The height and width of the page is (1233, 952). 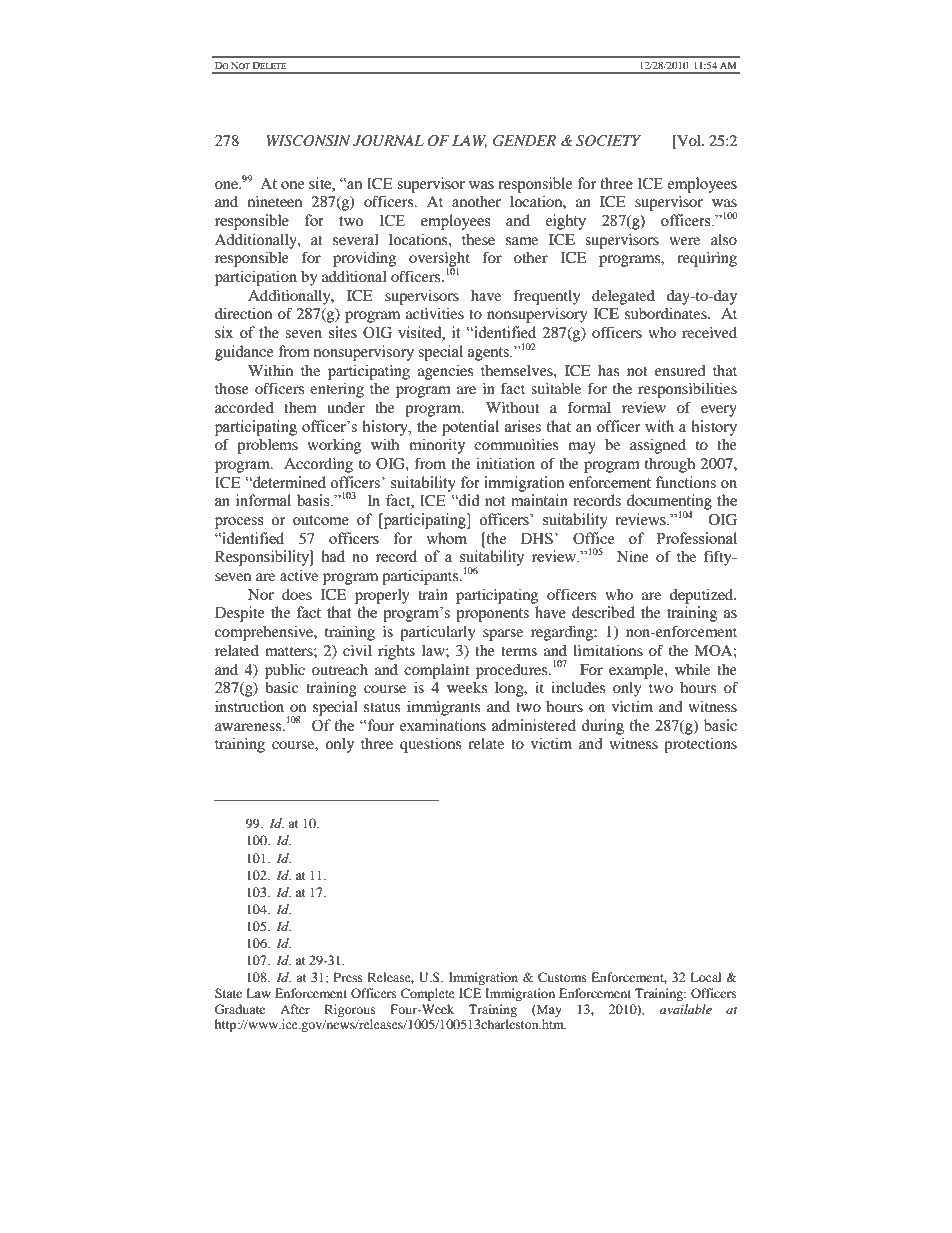 What do you see at coordinates (430, 745) in the page?
I see `questions` at bounding box center [430, 745].
